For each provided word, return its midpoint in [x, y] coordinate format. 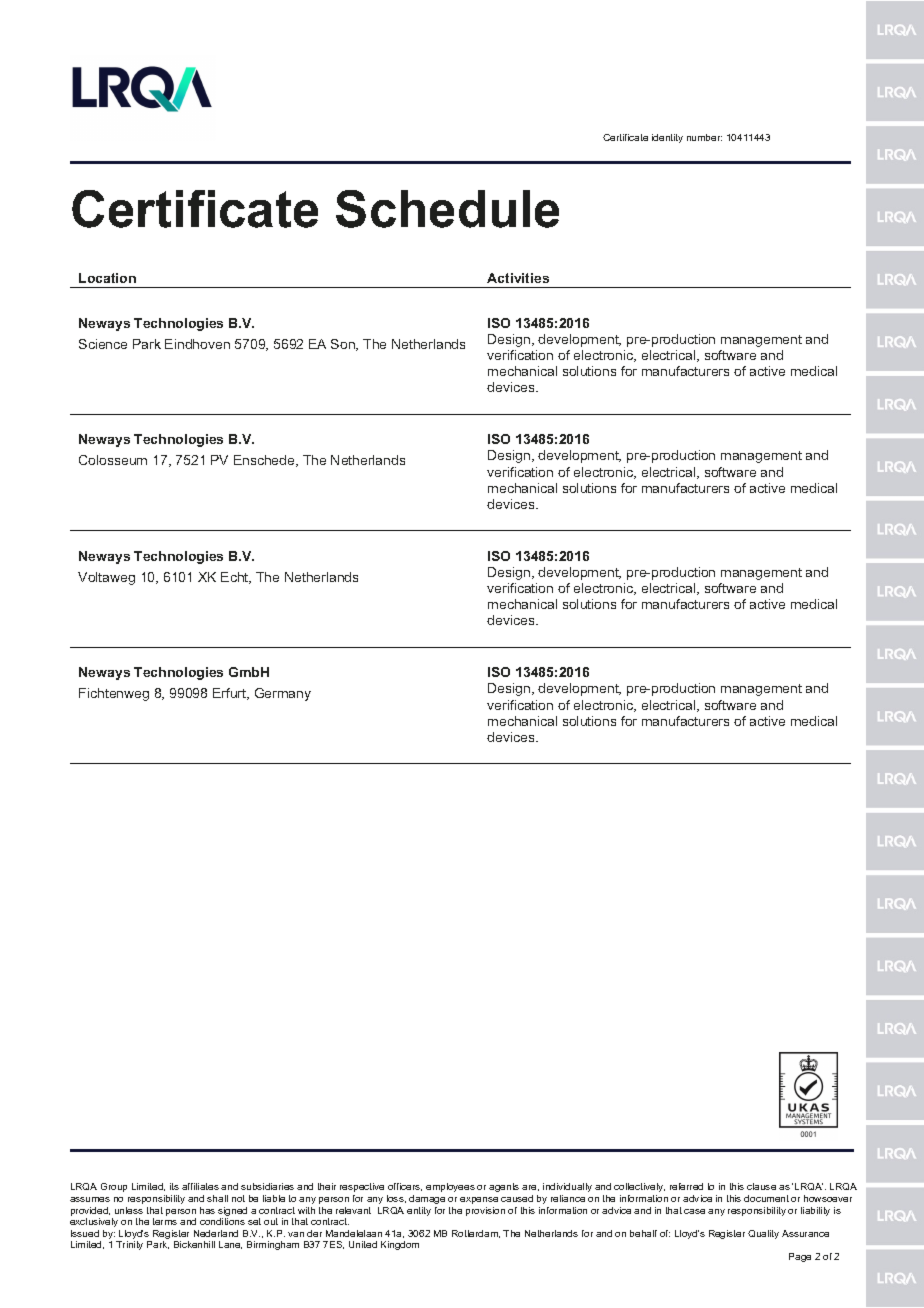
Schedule [447, 209]
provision [485, 1211]
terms [165, 1221]
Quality [763, 1234]
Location [107, 278]
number [704, 137]
